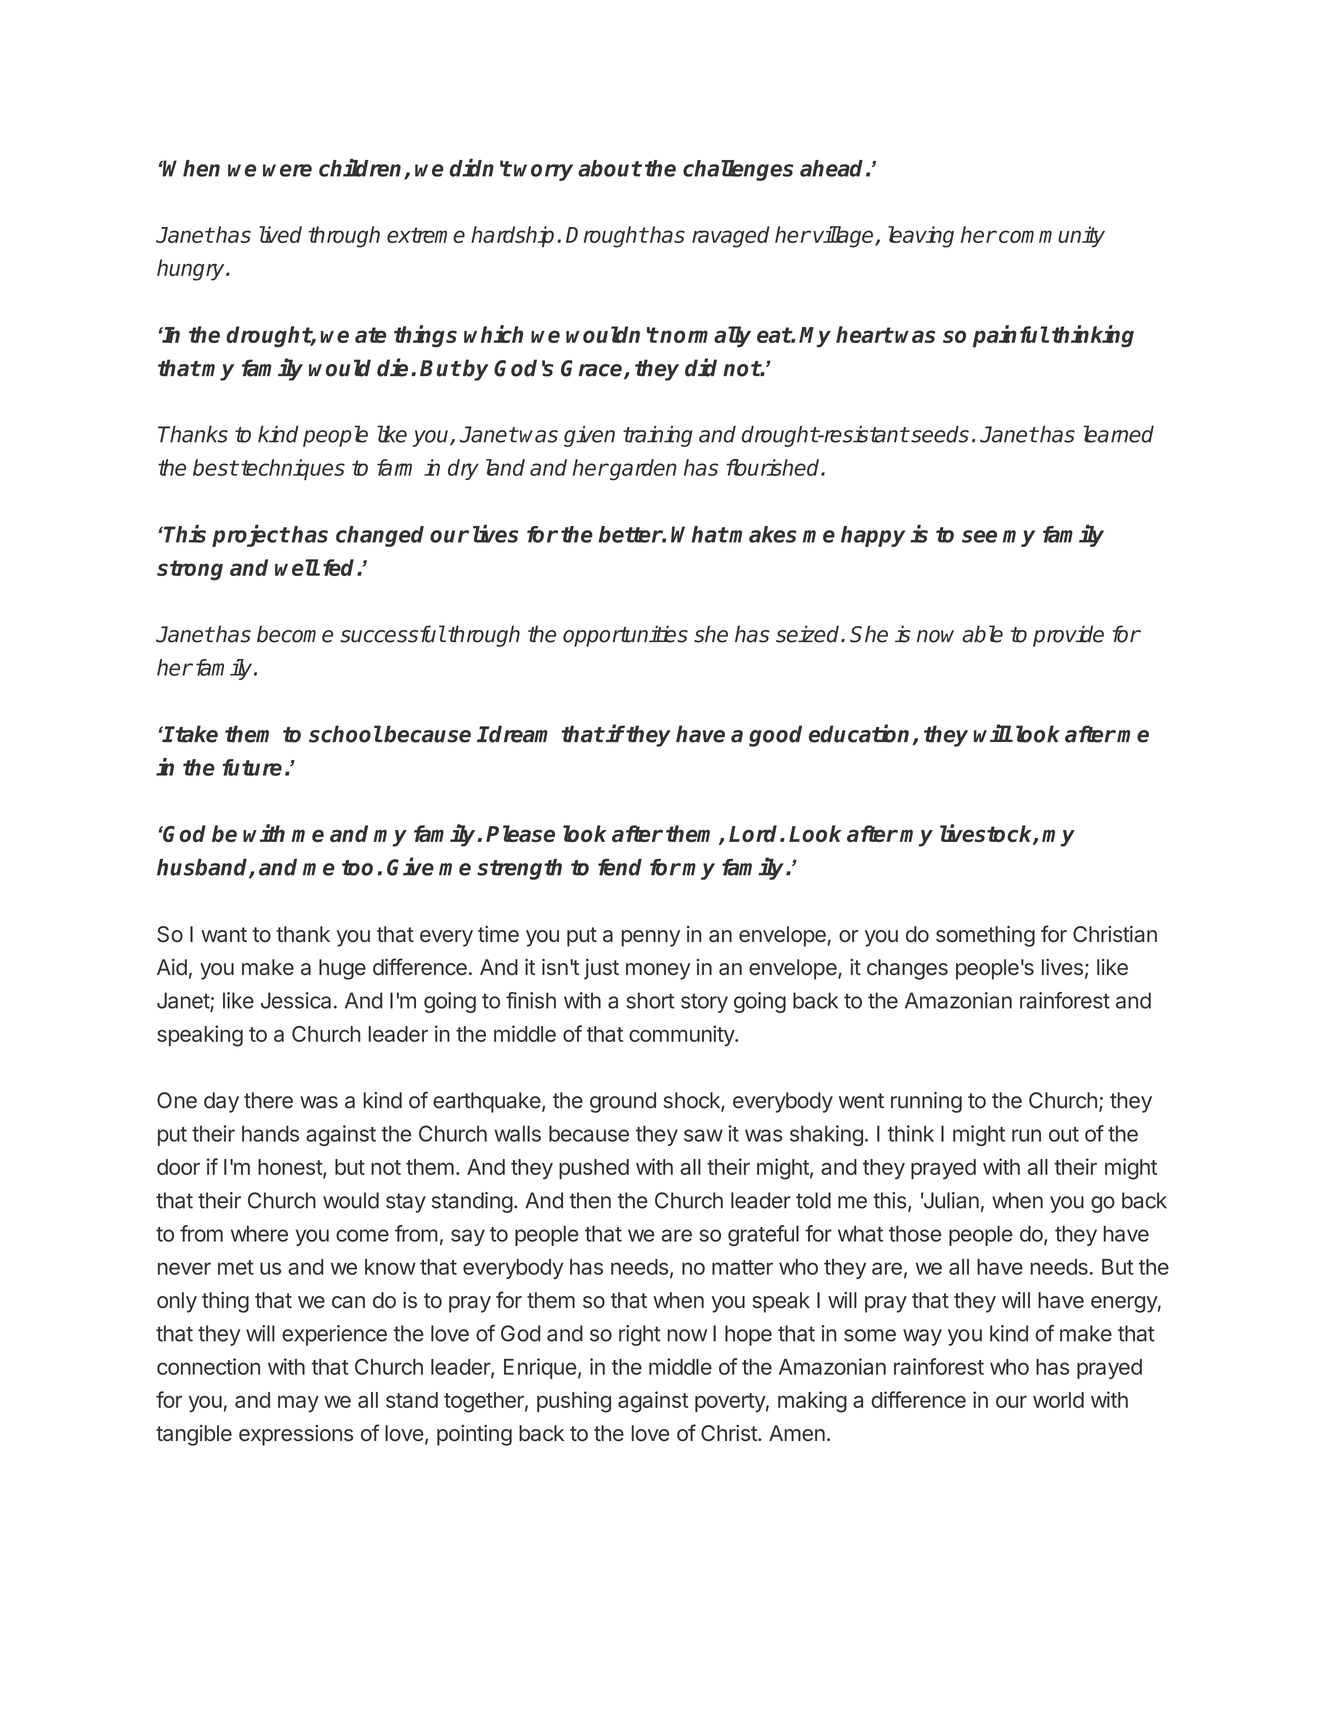  Describe the element at coordinates (926, 1102) in the screenshot. I see `running` at that location.
